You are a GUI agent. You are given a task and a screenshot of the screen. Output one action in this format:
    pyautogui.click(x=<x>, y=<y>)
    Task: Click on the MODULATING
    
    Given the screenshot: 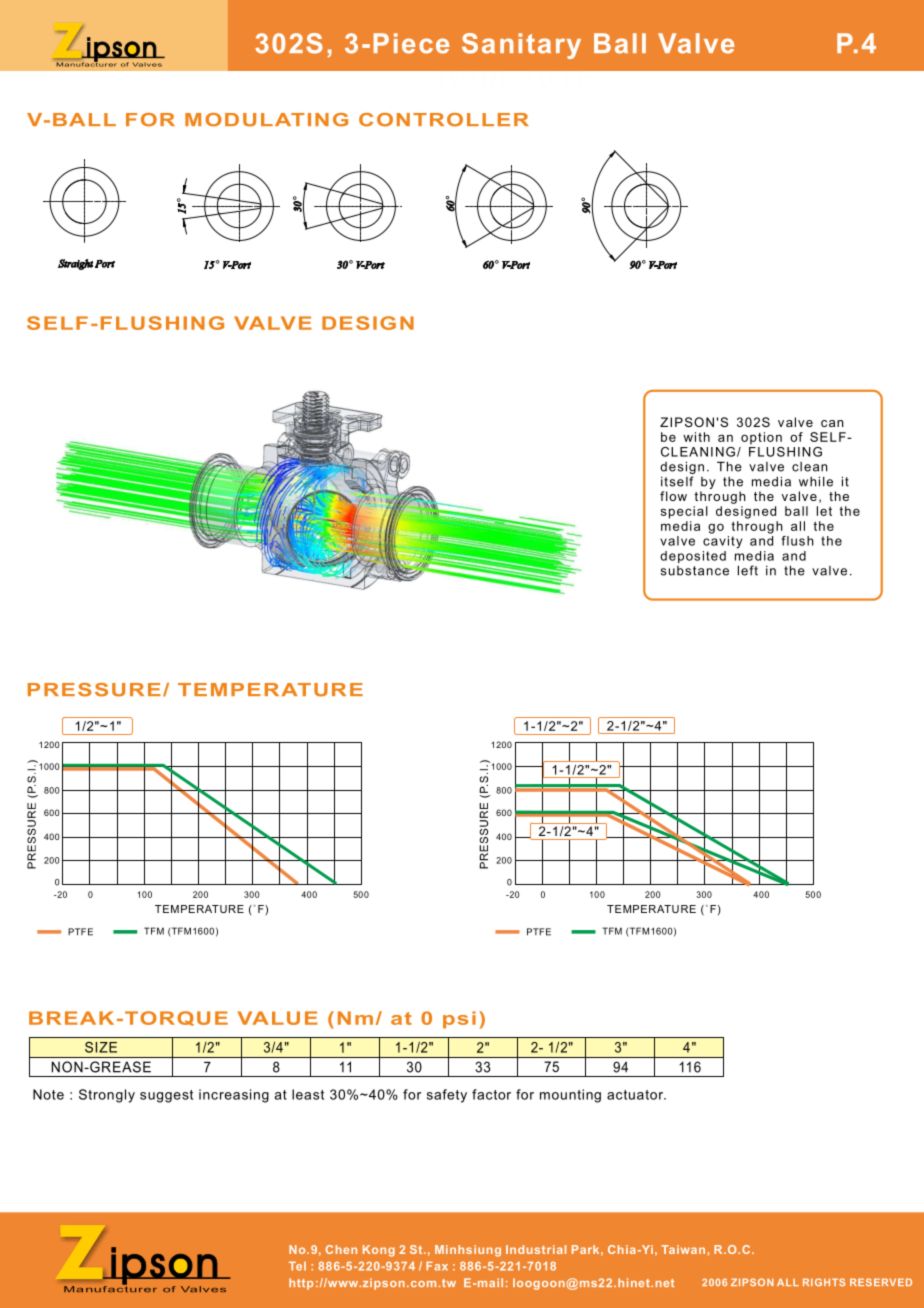 What is the action you would take?
    pyautogui.click(x=266, y=120)
